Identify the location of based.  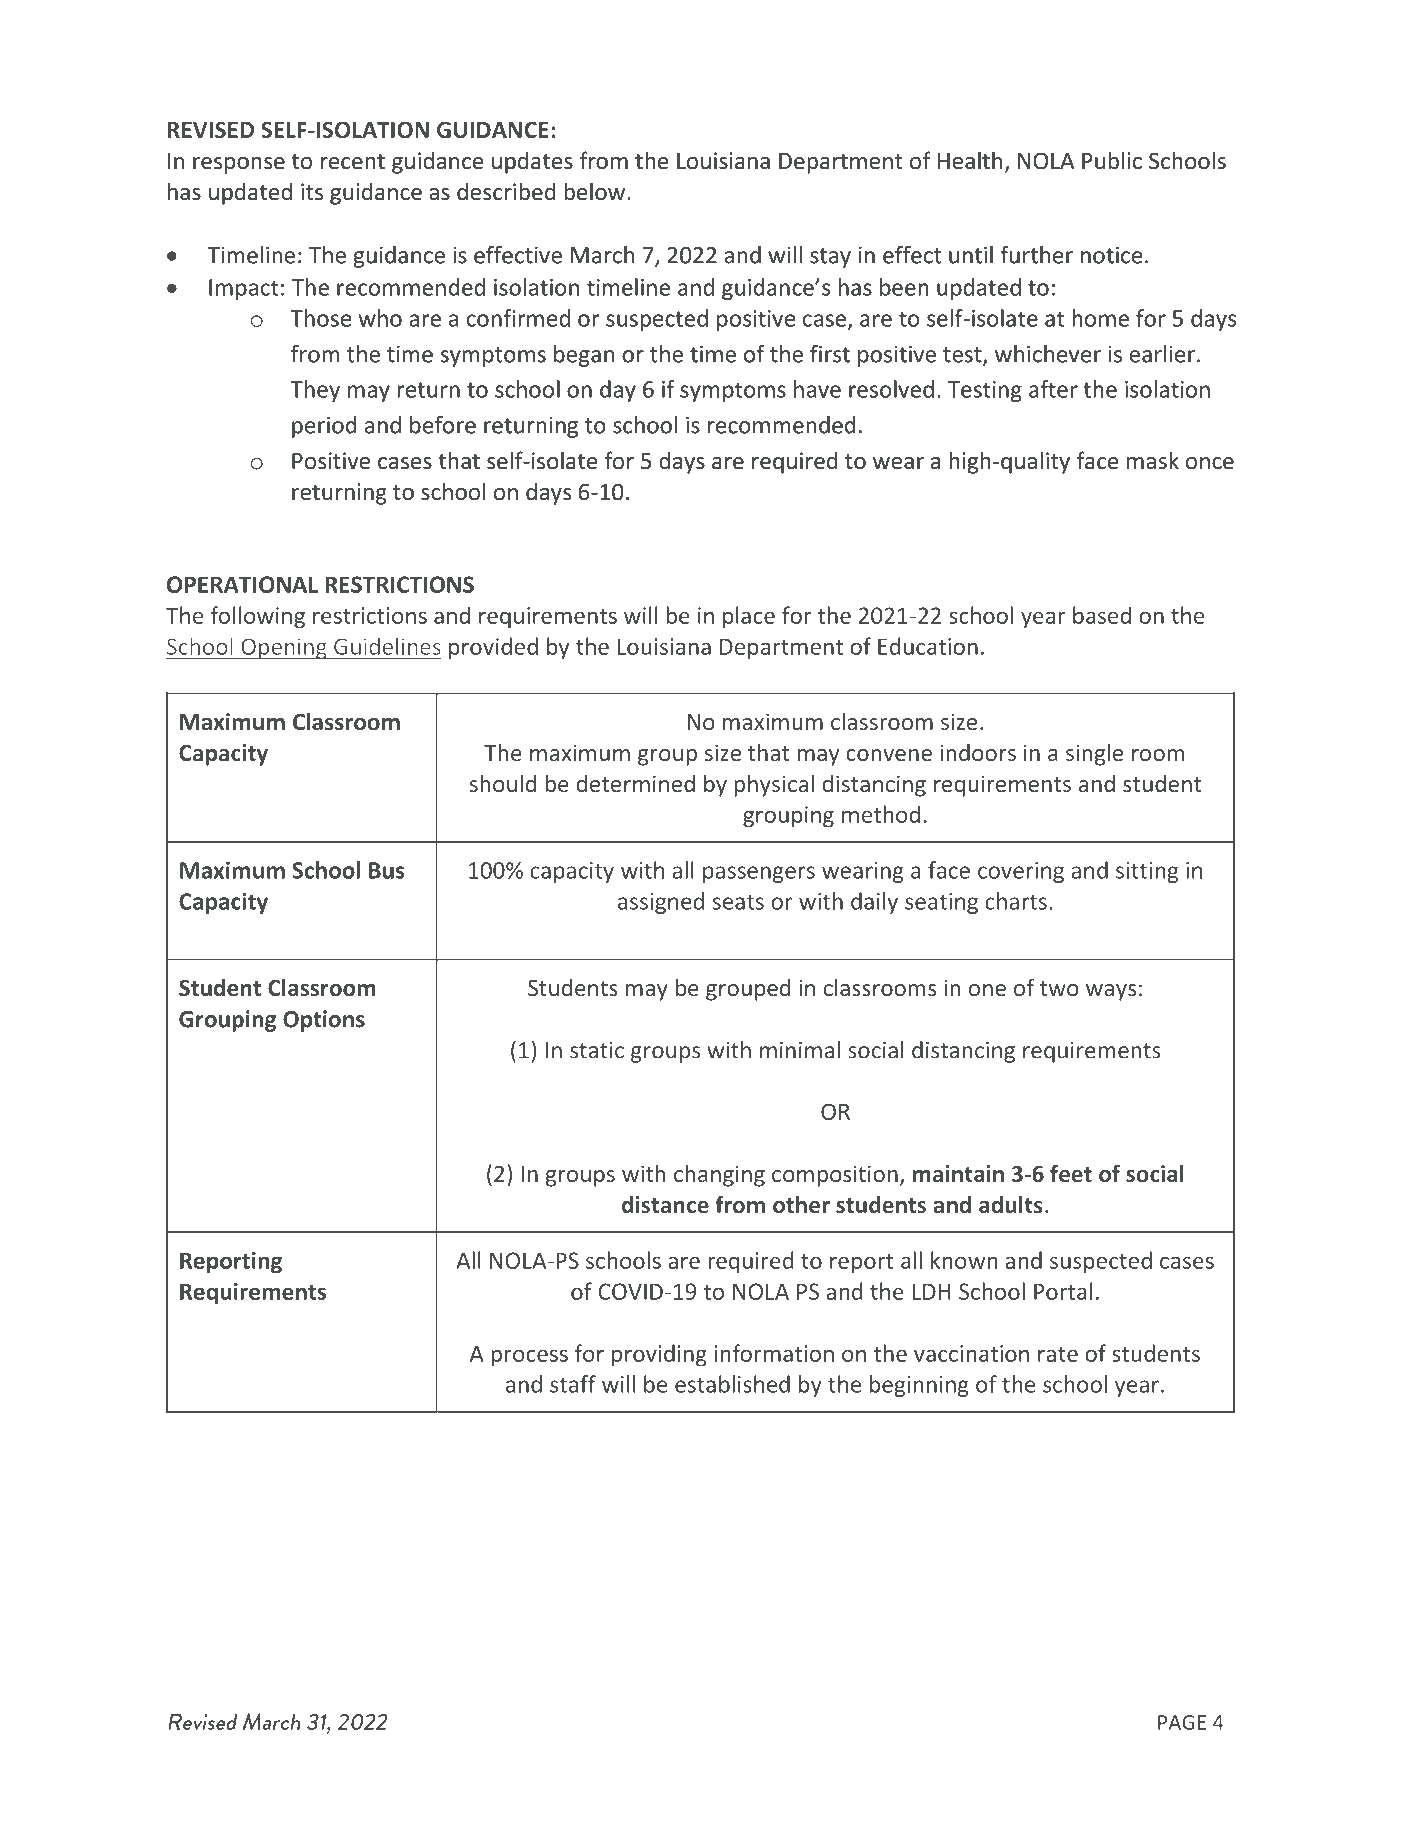
(1102, 615).
